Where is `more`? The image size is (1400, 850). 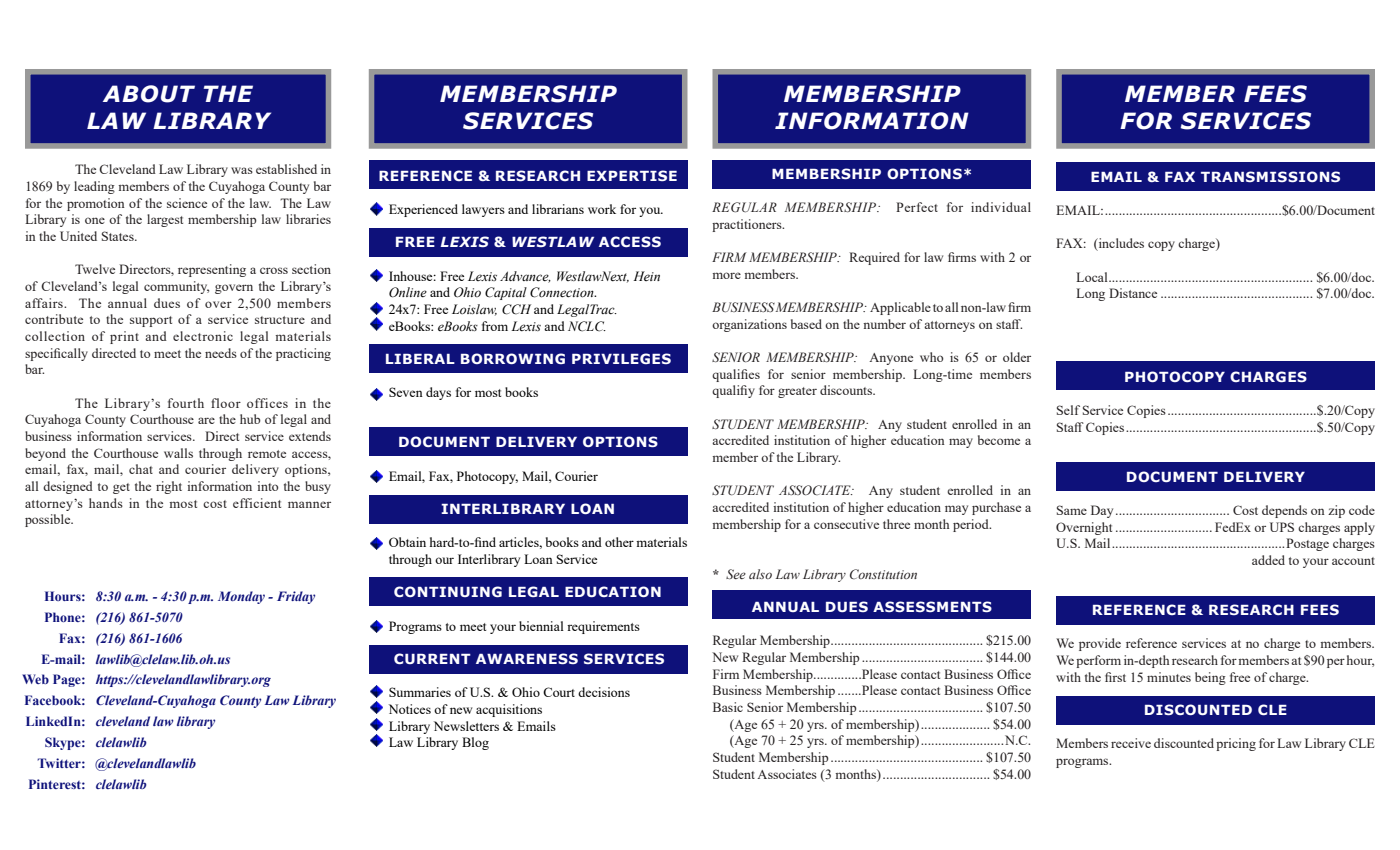 more is located at coordinates (727, 275).
